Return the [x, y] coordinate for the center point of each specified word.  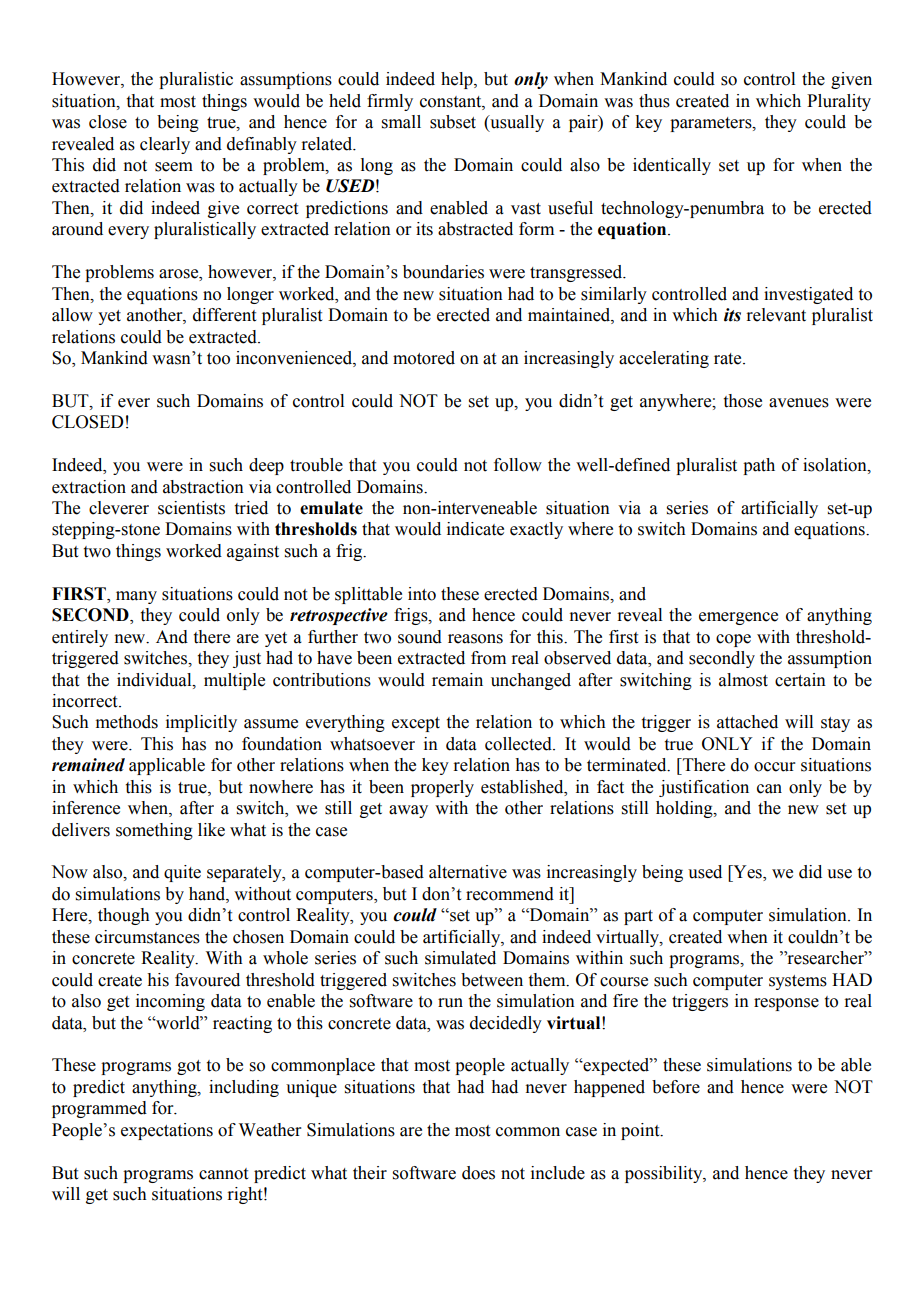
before [676, 1087]
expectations [167, 1131]
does [478, 1173]
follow [518, 465]
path [759, 466]
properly [442, 788]
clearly [165, 145]
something [154, 831]
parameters [712, 124]
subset [453, 122]
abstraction [203, 487]
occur [775, 767]
